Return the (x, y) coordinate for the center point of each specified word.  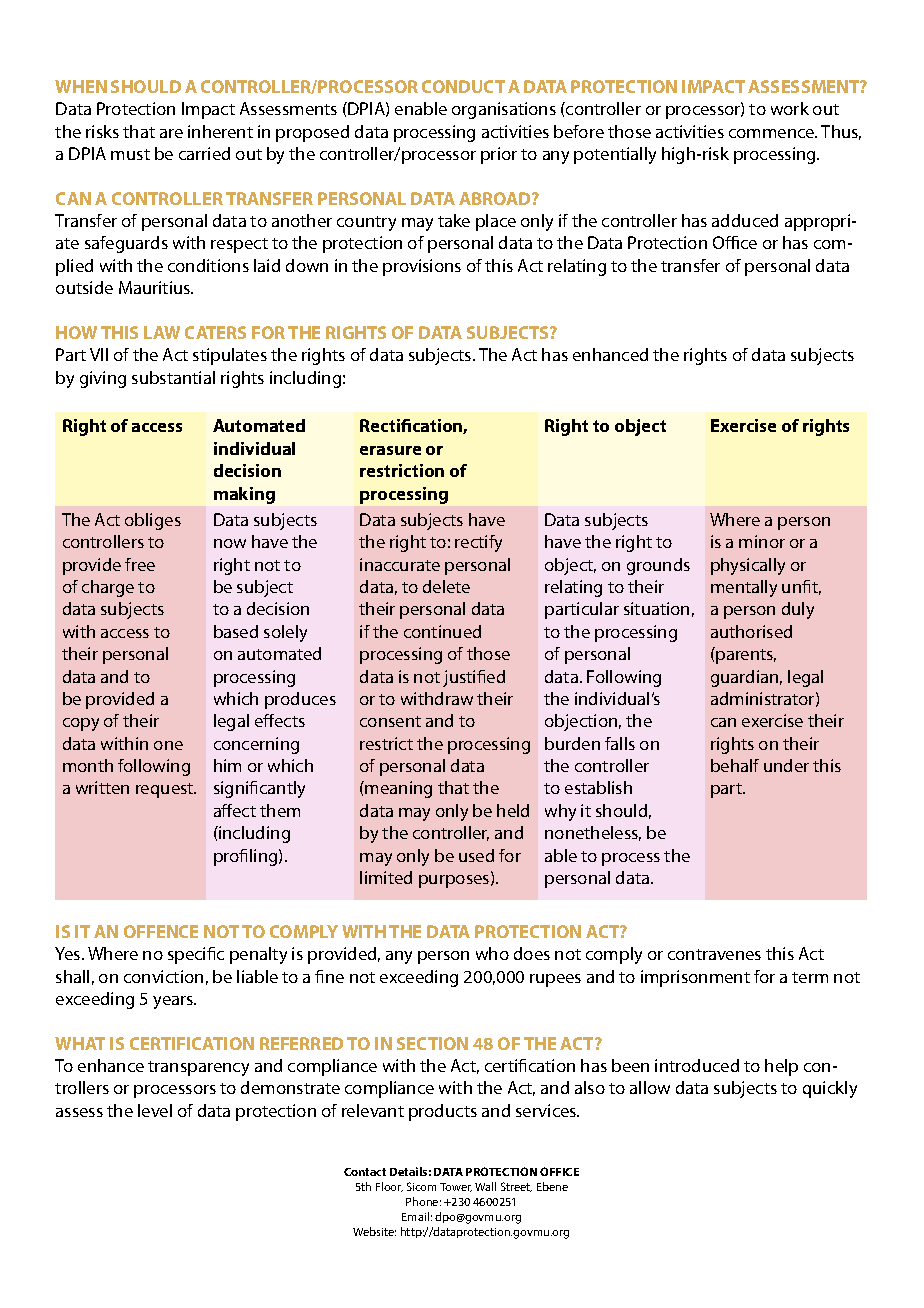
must (130, 154)
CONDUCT (463, 86)
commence (773, 133)
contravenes (714, 954)
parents (745, 655)
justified (474, 678)
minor (762, 541)
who (492, 953)
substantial (173, 377)
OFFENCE (161, 931)
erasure (390, 450)
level (155, 1110)
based (236, 631)
